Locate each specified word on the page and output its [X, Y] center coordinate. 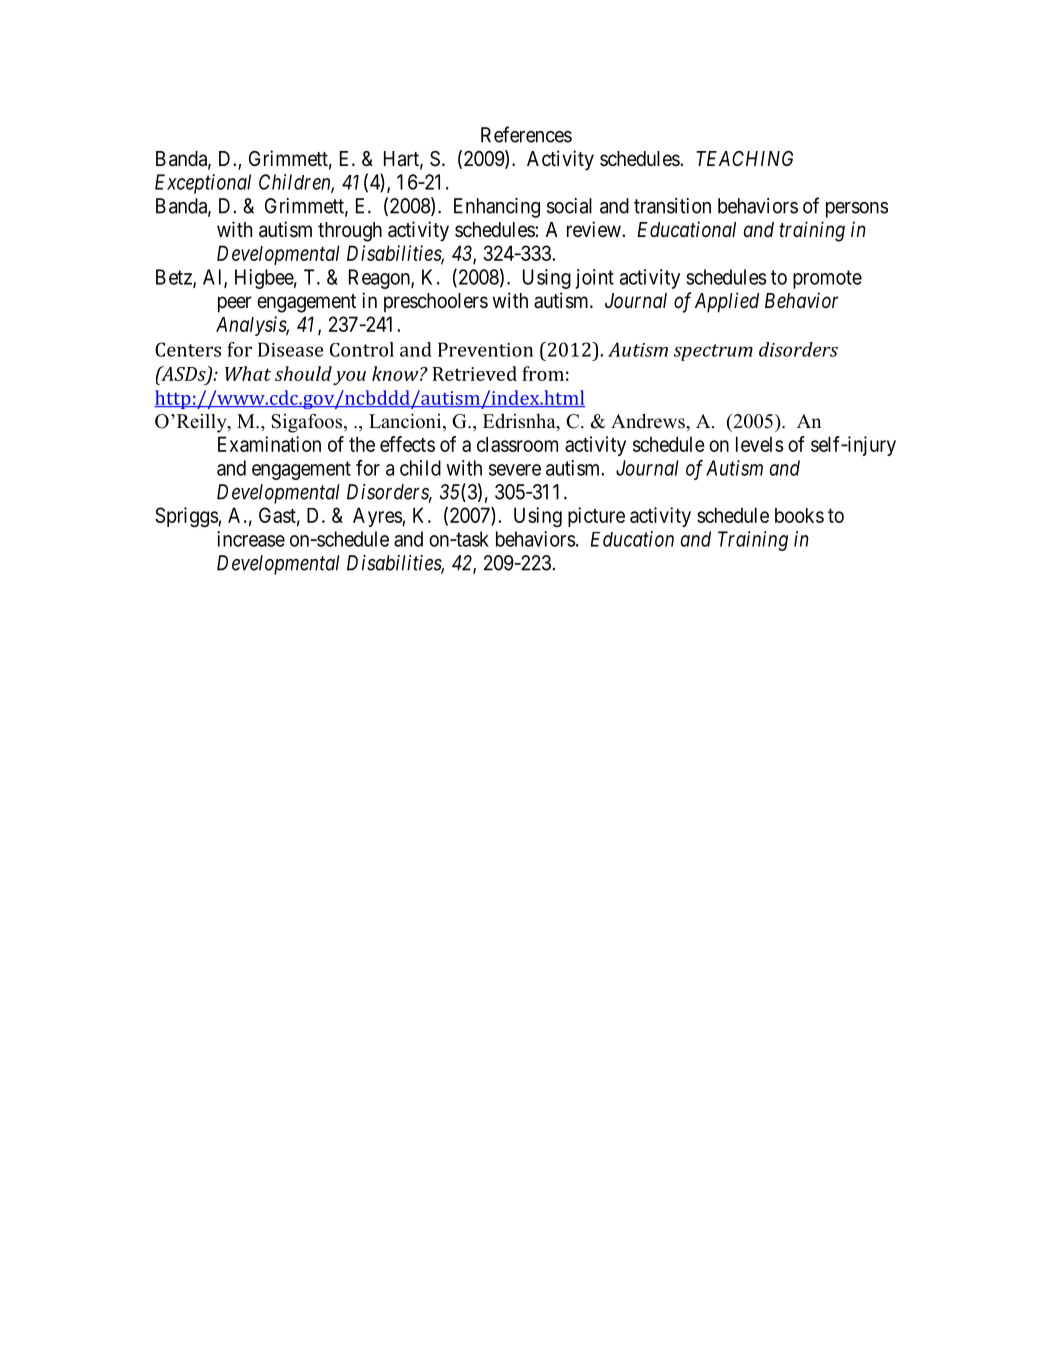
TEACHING [744, 158]
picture [596, 517]
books [799, 515]
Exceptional [203, 184]
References [526, 134]
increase [251, 539]
